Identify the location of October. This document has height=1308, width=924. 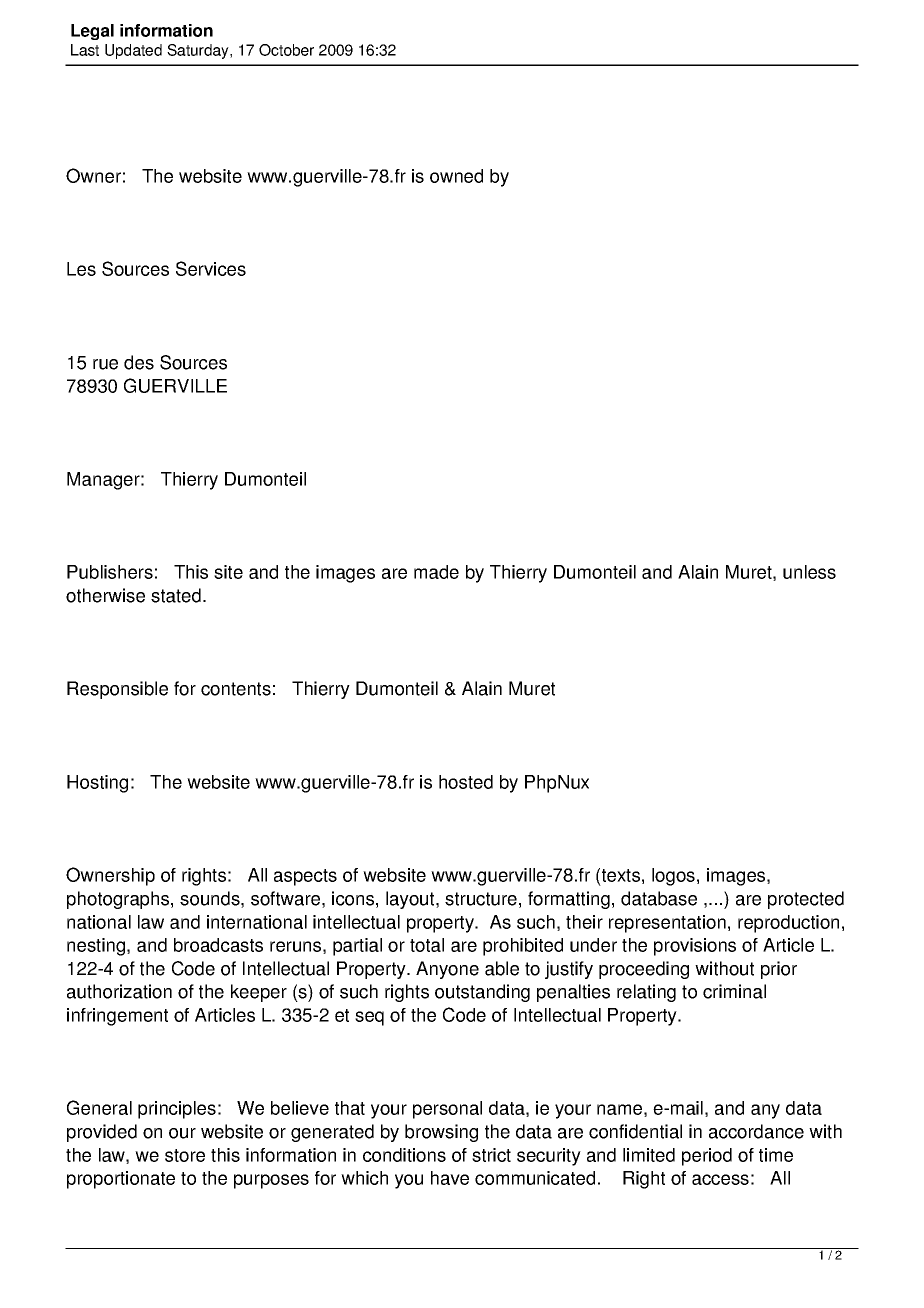
(286, 50).
